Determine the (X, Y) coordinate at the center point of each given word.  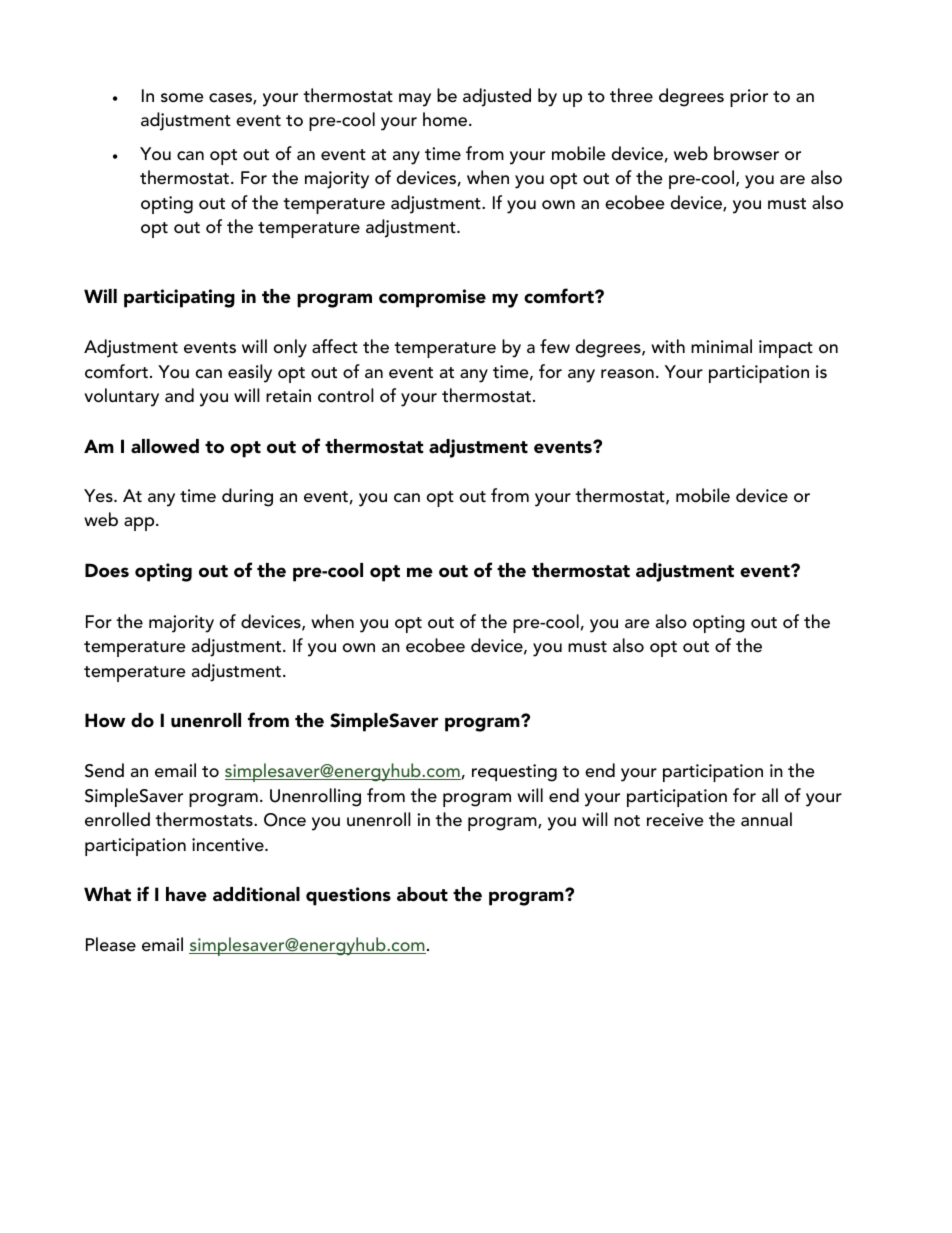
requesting (514, 773)
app (140, 524)
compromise (432, 298)
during (247, 497)
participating (179, 298)
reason (627, 374)
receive (675, 820)
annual (766, 819)
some (182, 98)
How (105, 720)
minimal (721, 346)
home (446, 119)
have (186, 894)
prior (749, 98)
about (422, 894)
